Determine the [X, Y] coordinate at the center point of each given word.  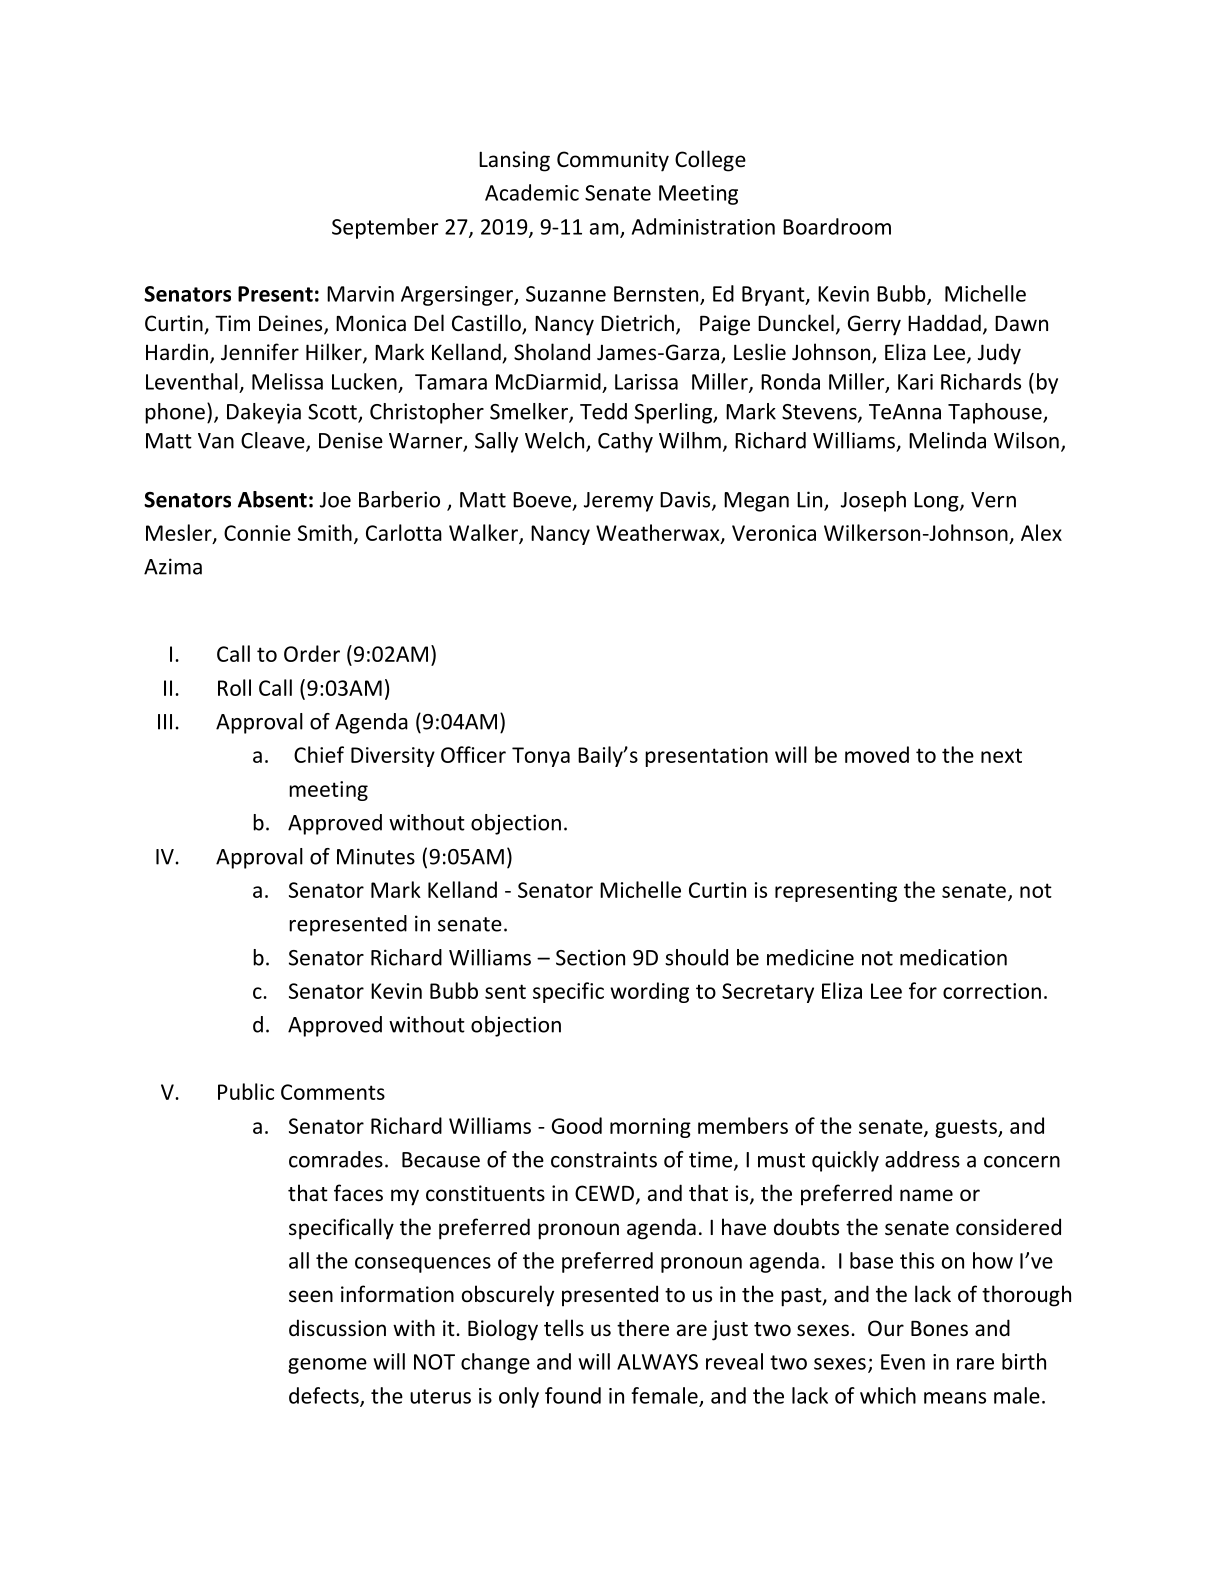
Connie [257, 533]
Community [613, 161]
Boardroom [837, 226]
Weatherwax [659, 533]
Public [246, 1091]
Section [590, 957]
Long [937, 502]
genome [327, 1366]
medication [953, 957]
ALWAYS [657, 1362]
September [385, 228]
